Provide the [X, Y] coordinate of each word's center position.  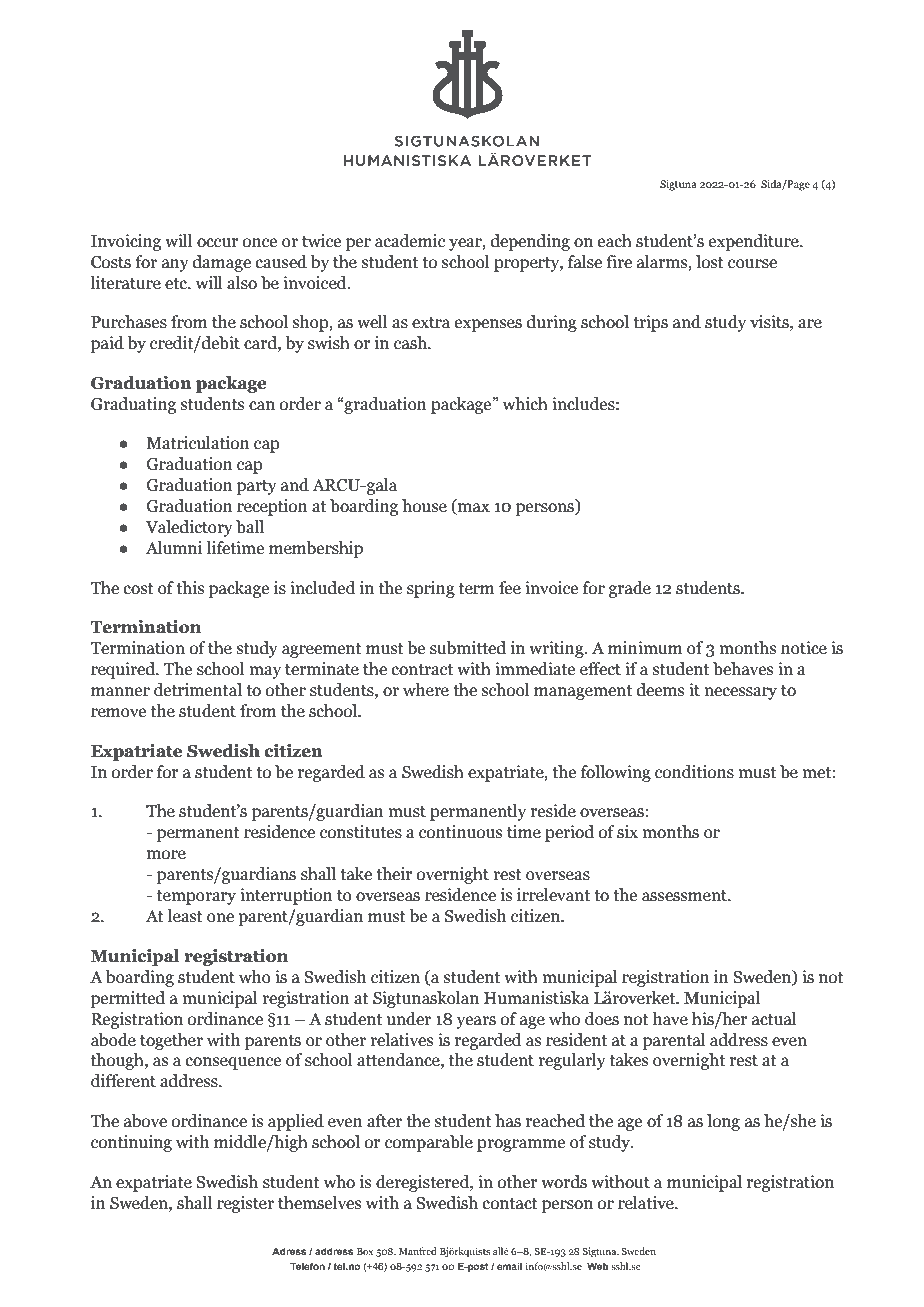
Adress [289, 1251]
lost [710, 262]
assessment [685, 896]
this [190, 588]
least [185, 916]
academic [410, 241]
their [394, 874]
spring [431, 589]
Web [597, 1266]
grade [630, 589]
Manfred [418, 1251]
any [175, 265]
